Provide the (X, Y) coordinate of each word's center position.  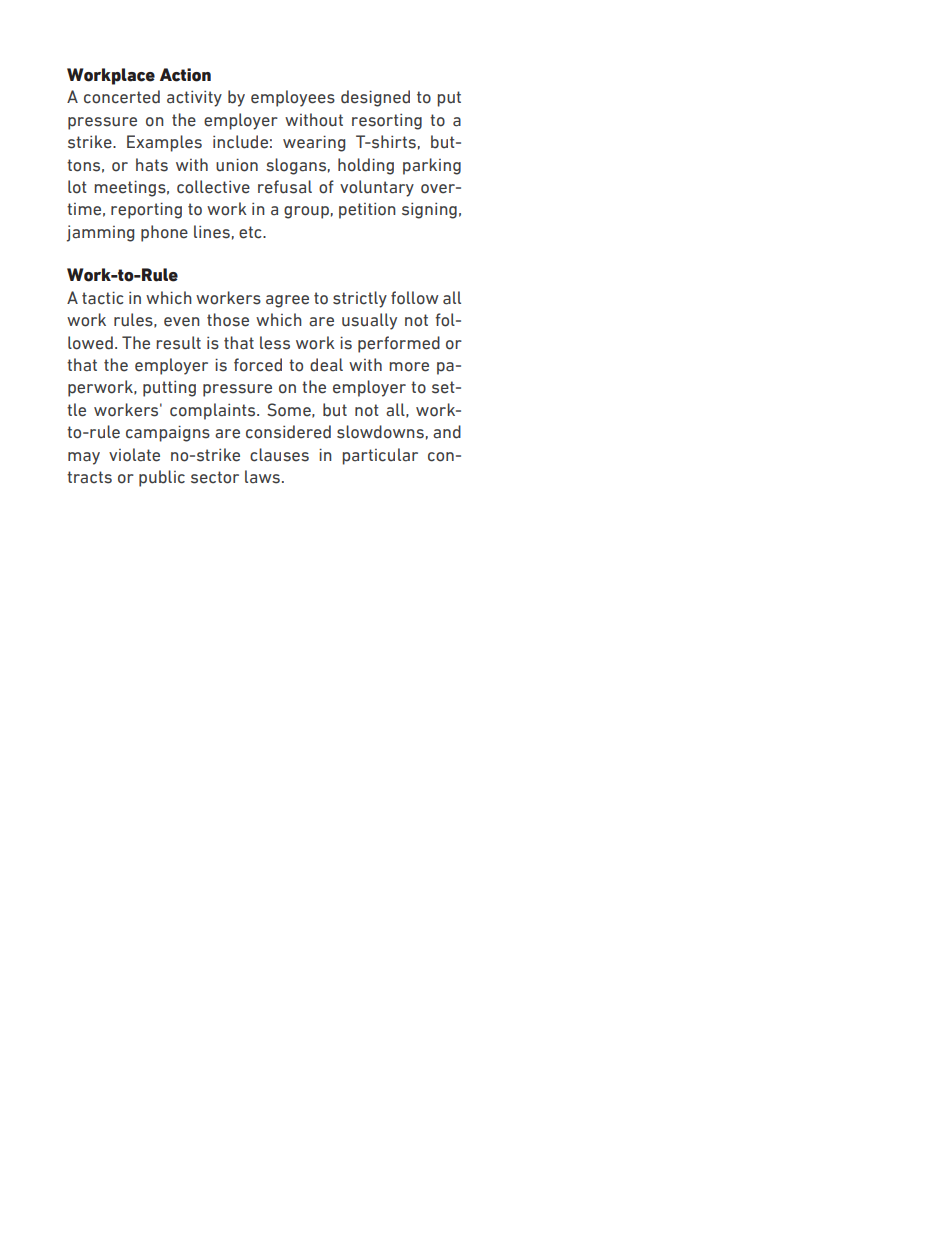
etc (251, 232)
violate (134, 455)
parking (432, 166)
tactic (102, 298)
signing (429, 211)
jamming (100, 233)
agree (287, 301)
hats (152, 165)
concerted (122, 97)
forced (258, 365)
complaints (214, 411)
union (237, 165)
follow (415, 298)
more (409, 367)
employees (293, 98)
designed (375, 98)
